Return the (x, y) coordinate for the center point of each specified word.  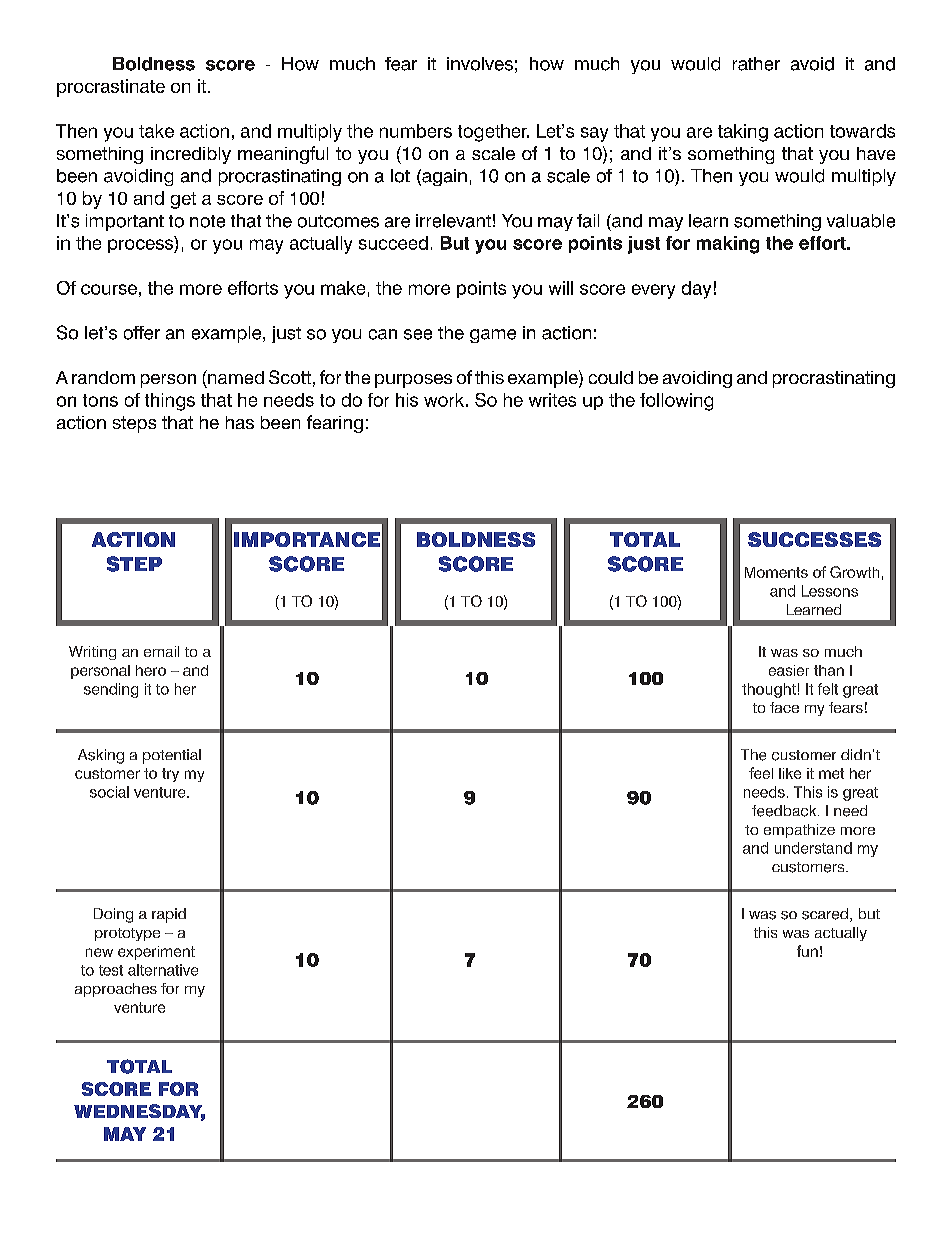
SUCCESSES (814, 539)
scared (825, 914)
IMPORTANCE (307, 539)
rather (756, 64)
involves (480, 64)
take (156, 131)
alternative (163, 970)
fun (807, 951)
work (444, 400)
